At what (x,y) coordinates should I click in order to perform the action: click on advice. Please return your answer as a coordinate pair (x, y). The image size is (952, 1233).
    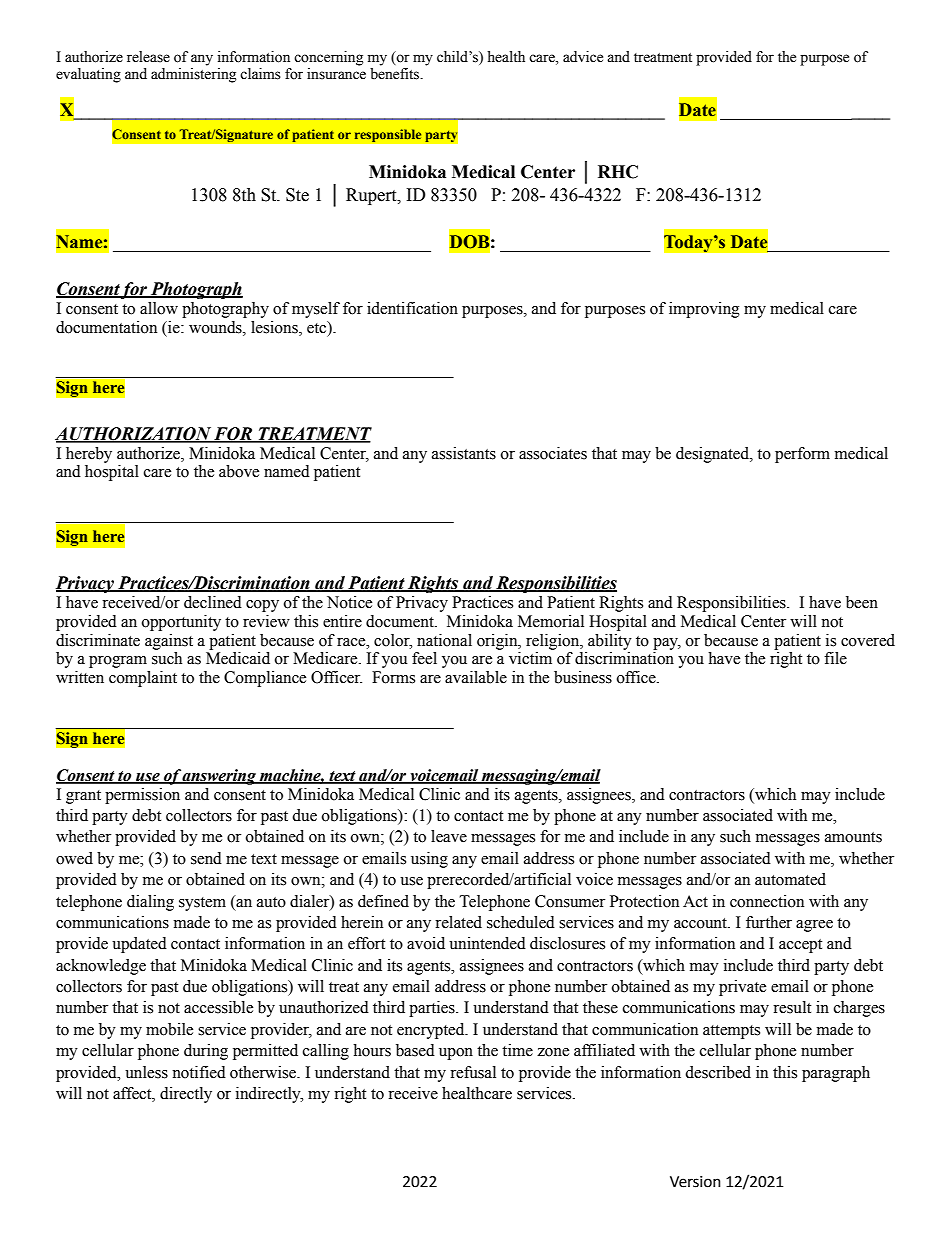
    Looking at the image, I should click on (583, 57).
